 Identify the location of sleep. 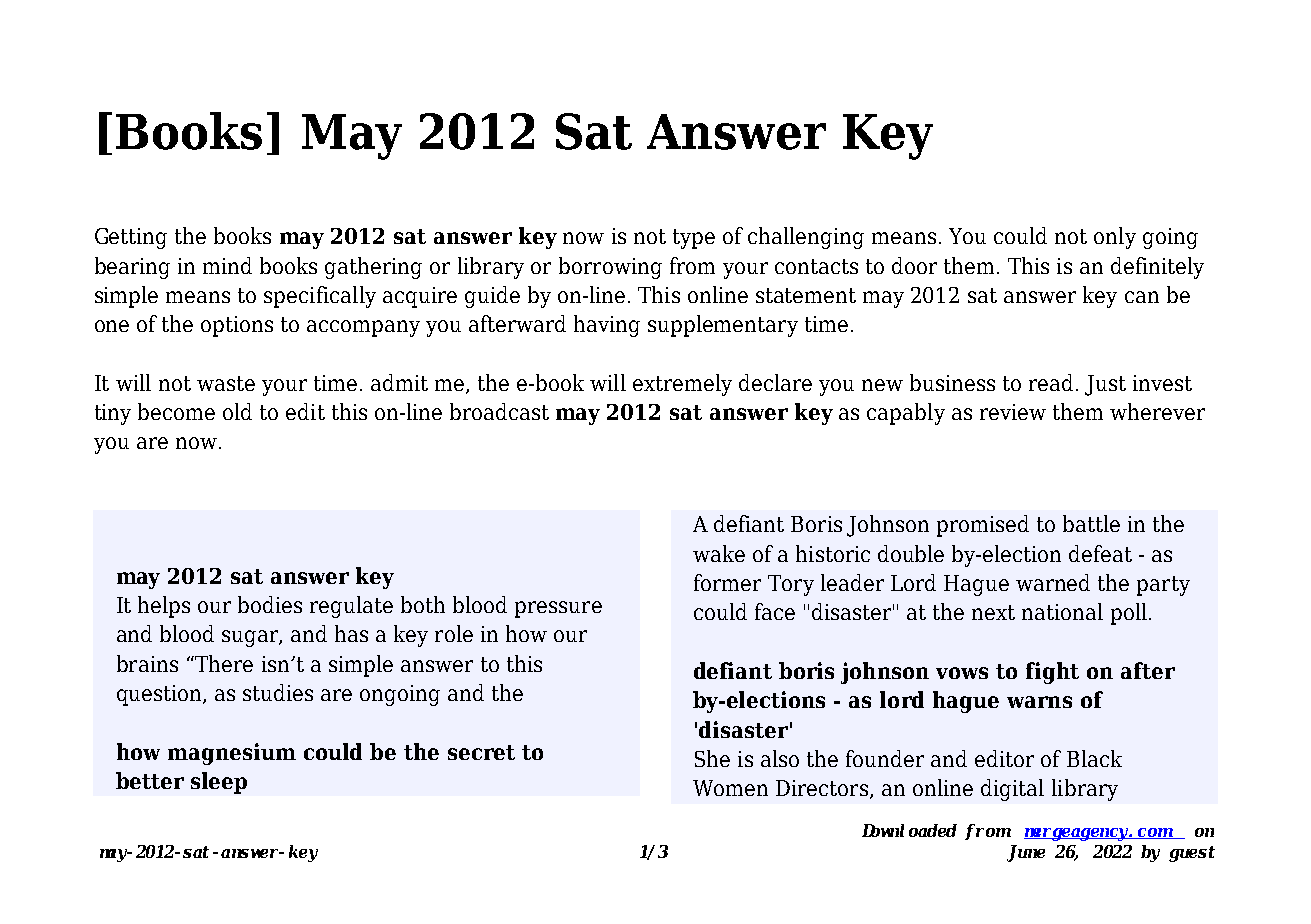
(219, 783).
